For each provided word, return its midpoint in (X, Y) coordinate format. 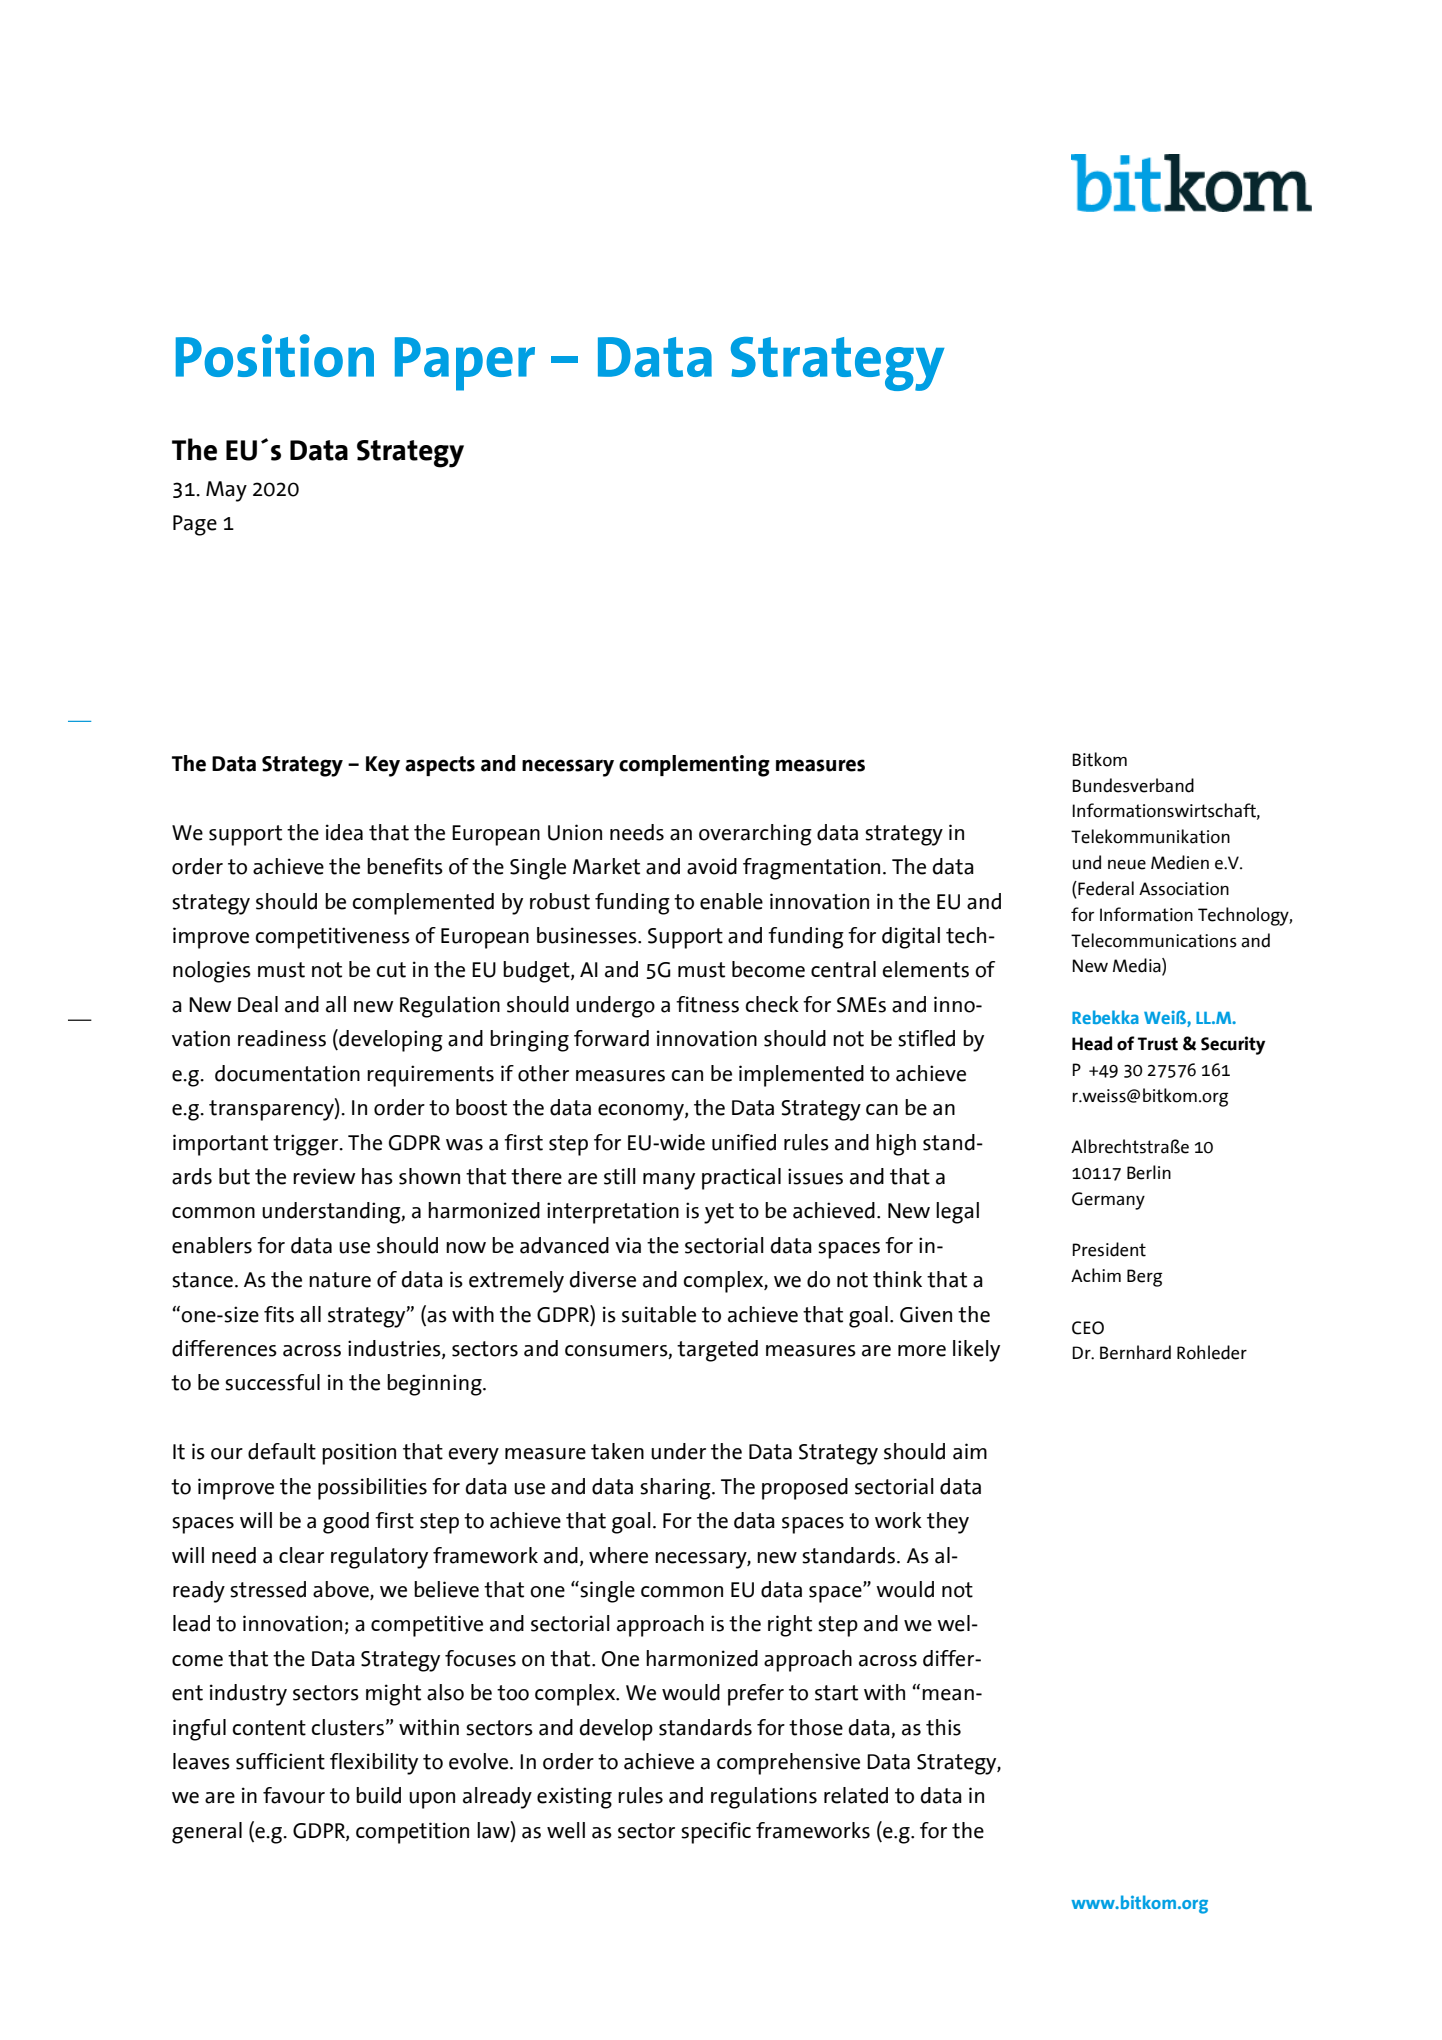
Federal (1105, 889)
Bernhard (1135, 1352)
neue (1127, 865)
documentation (287, 1073)
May (226, 491)
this (943, 1727)
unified (744, 1142)
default (282, 1451)
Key (383, 766)
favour (294, 1795)
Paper (465, 364)
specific (716, 1833)
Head (1092, 1043)
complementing (694, 766)
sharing (676, 1489)
